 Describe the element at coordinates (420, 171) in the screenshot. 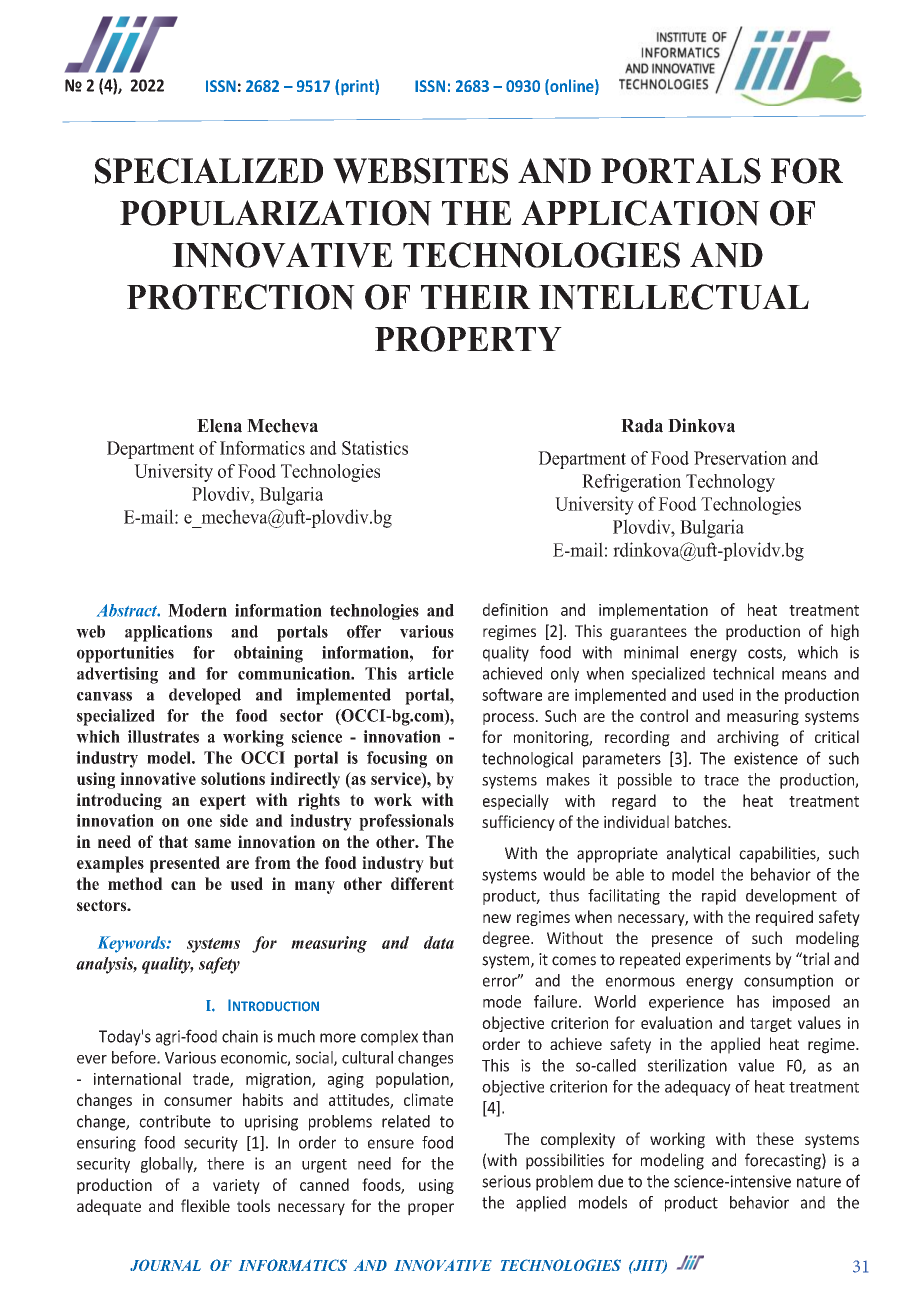

I see `WEBSITES` at that location.
